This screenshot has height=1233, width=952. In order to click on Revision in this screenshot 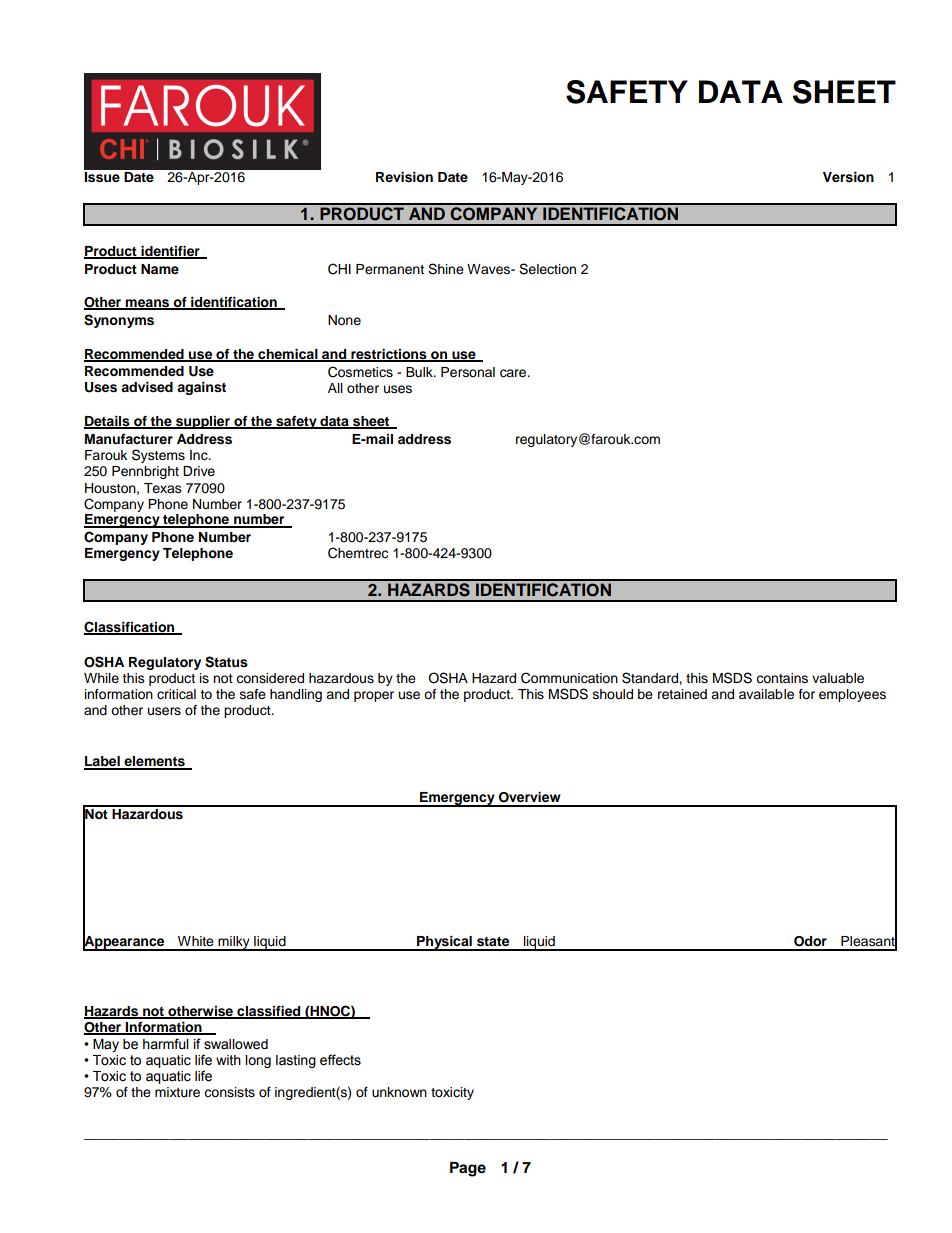, I will do `click(404, 177)`.
